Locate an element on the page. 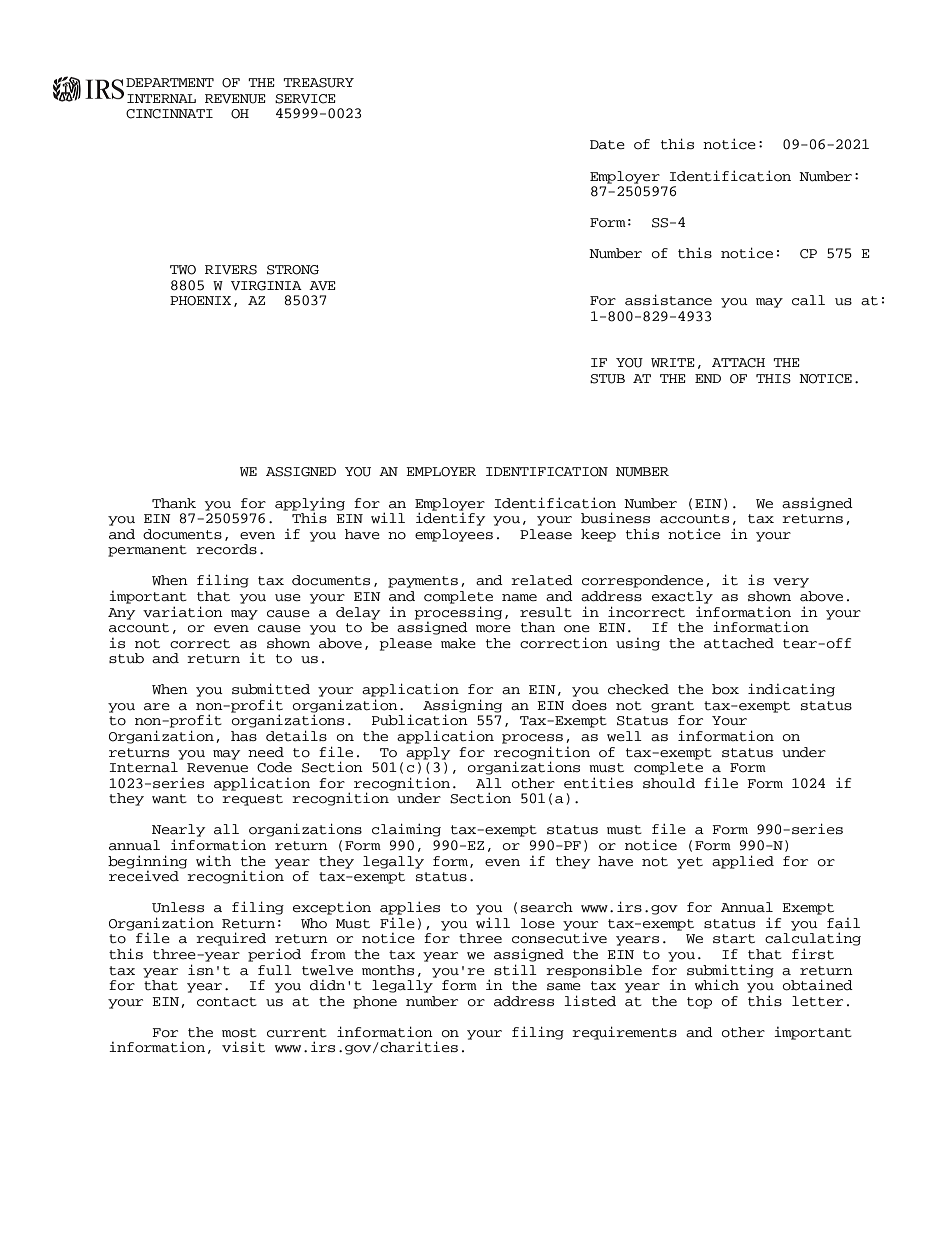 This document has width=952, height=1233. Nearly is located at coordinates (178, 830).
